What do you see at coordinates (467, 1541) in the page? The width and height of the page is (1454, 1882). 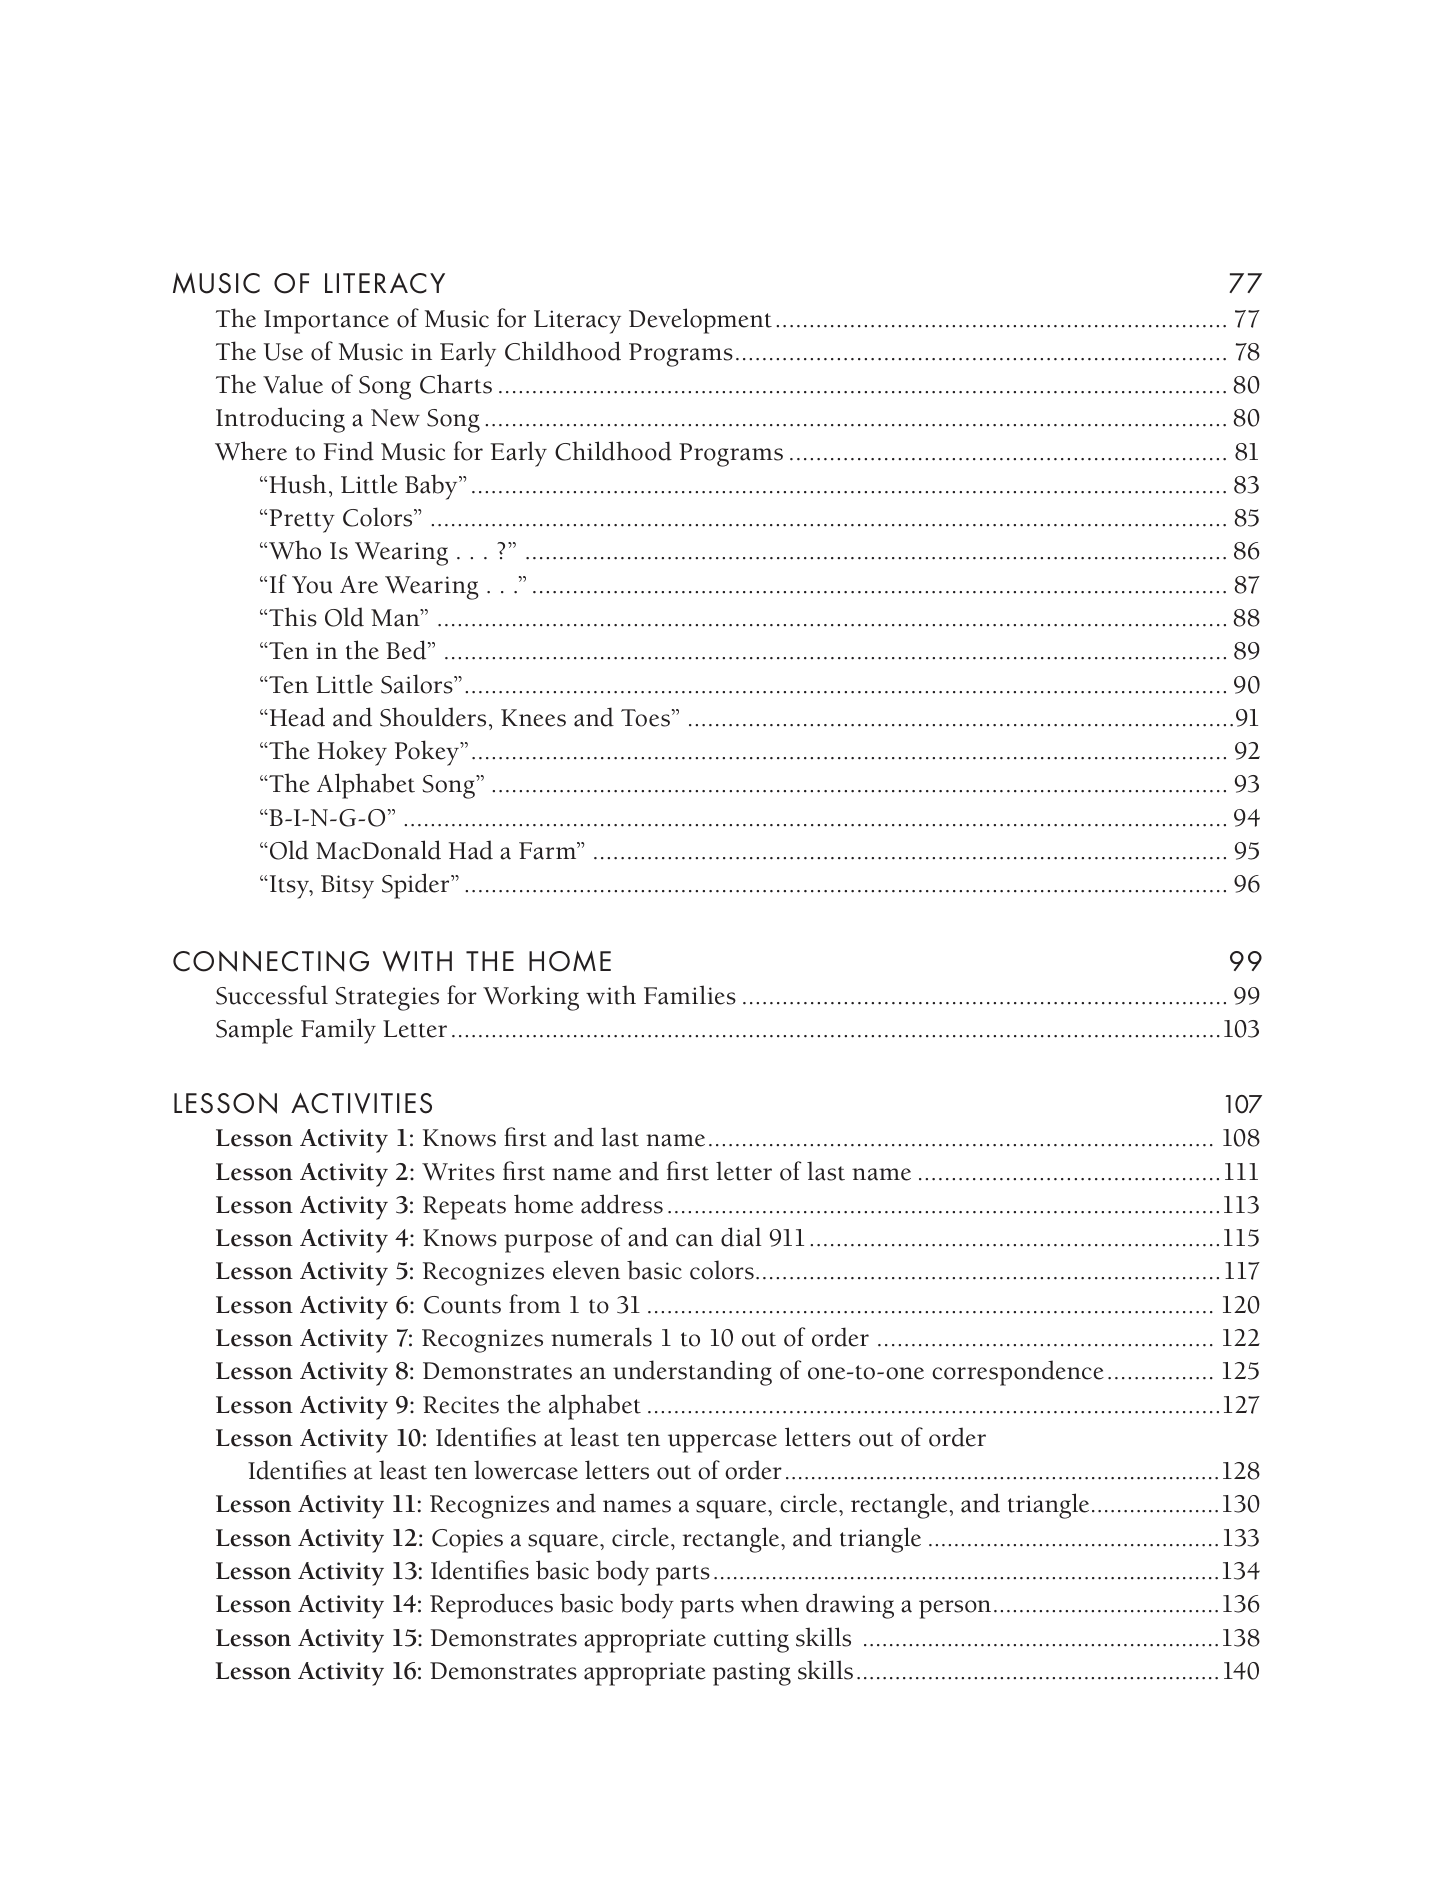 I see `Copies` at bounding box center [467, 1541].
